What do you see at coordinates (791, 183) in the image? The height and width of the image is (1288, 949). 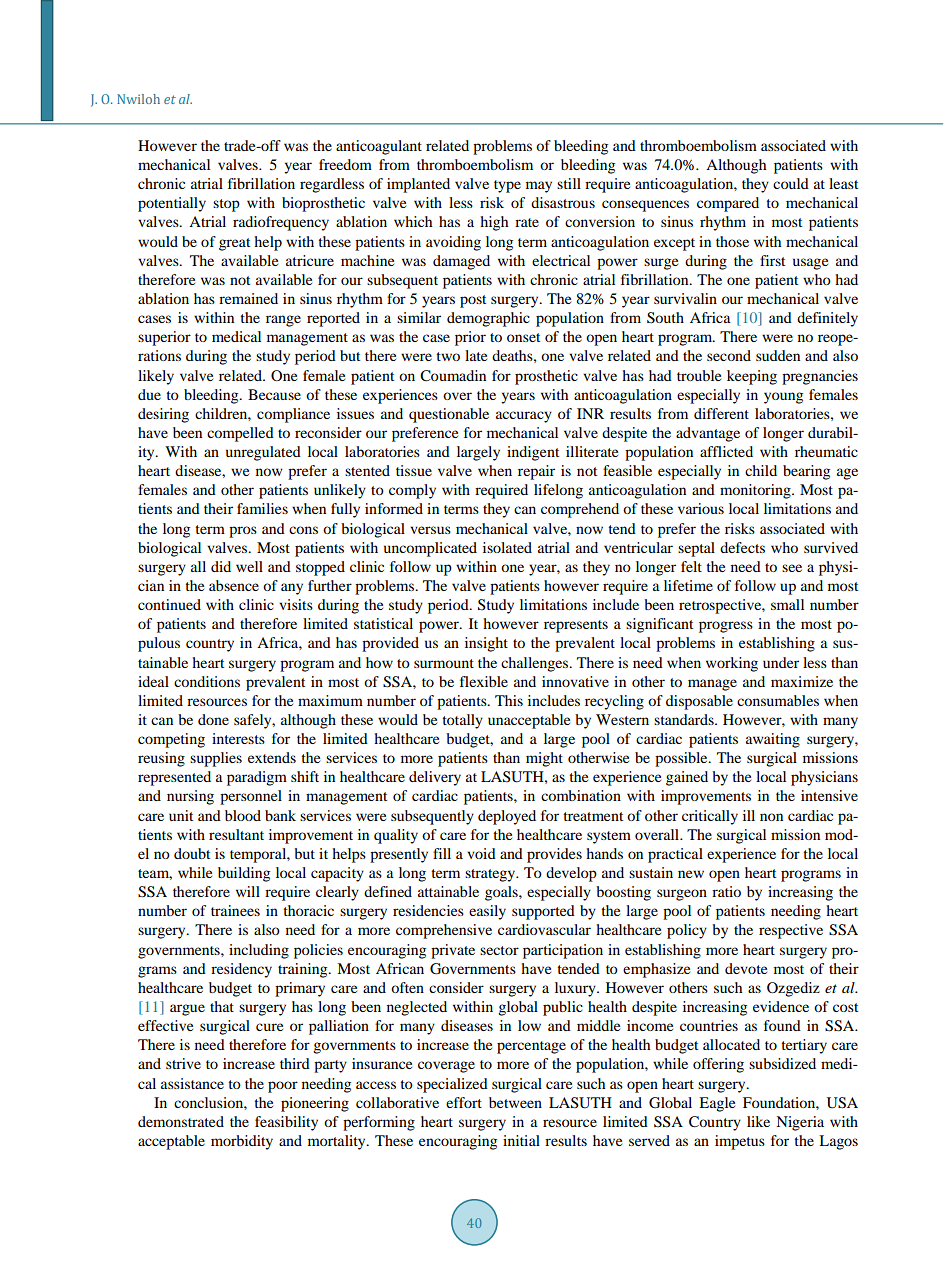 I see `could` at bounding box center [791, 183].
